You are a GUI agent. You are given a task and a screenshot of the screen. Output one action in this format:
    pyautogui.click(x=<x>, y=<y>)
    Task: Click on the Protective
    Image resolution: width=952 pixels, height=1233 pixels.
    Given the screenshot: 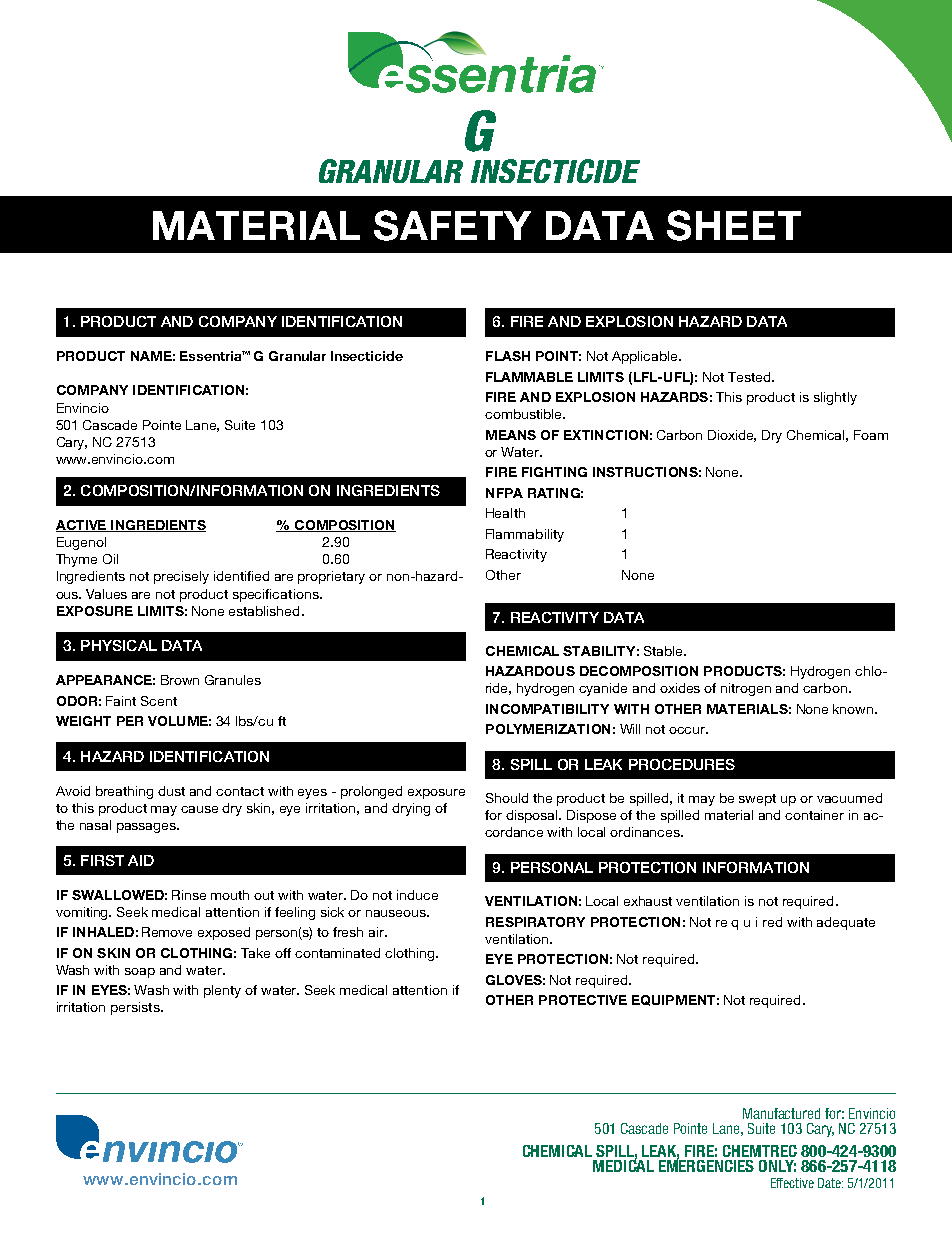 What is the action you would take?
    pyautogui.click(x=583, y=1000)
